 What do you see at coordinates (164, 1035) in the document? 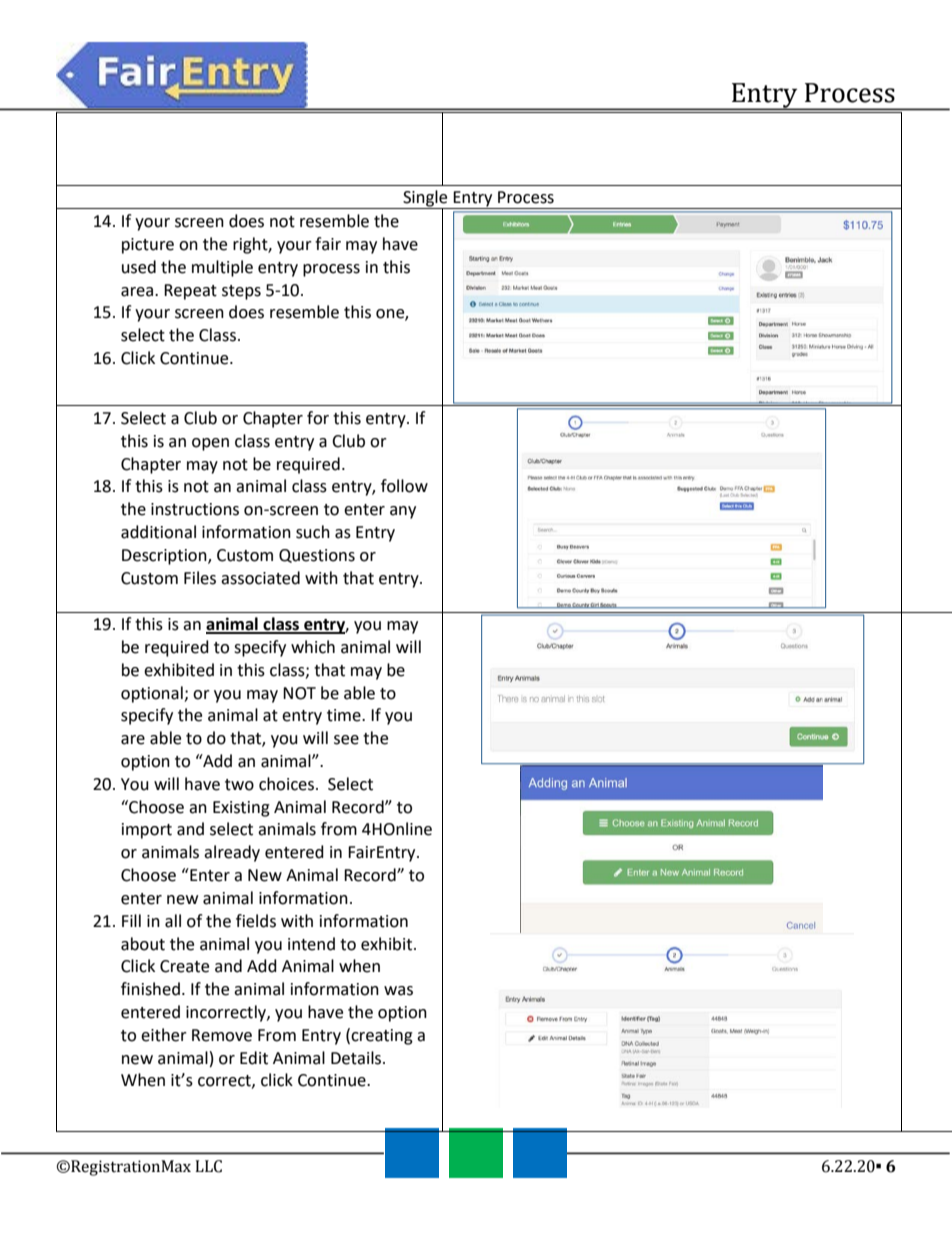
I see `either` at bounding box center [164, 1035].
